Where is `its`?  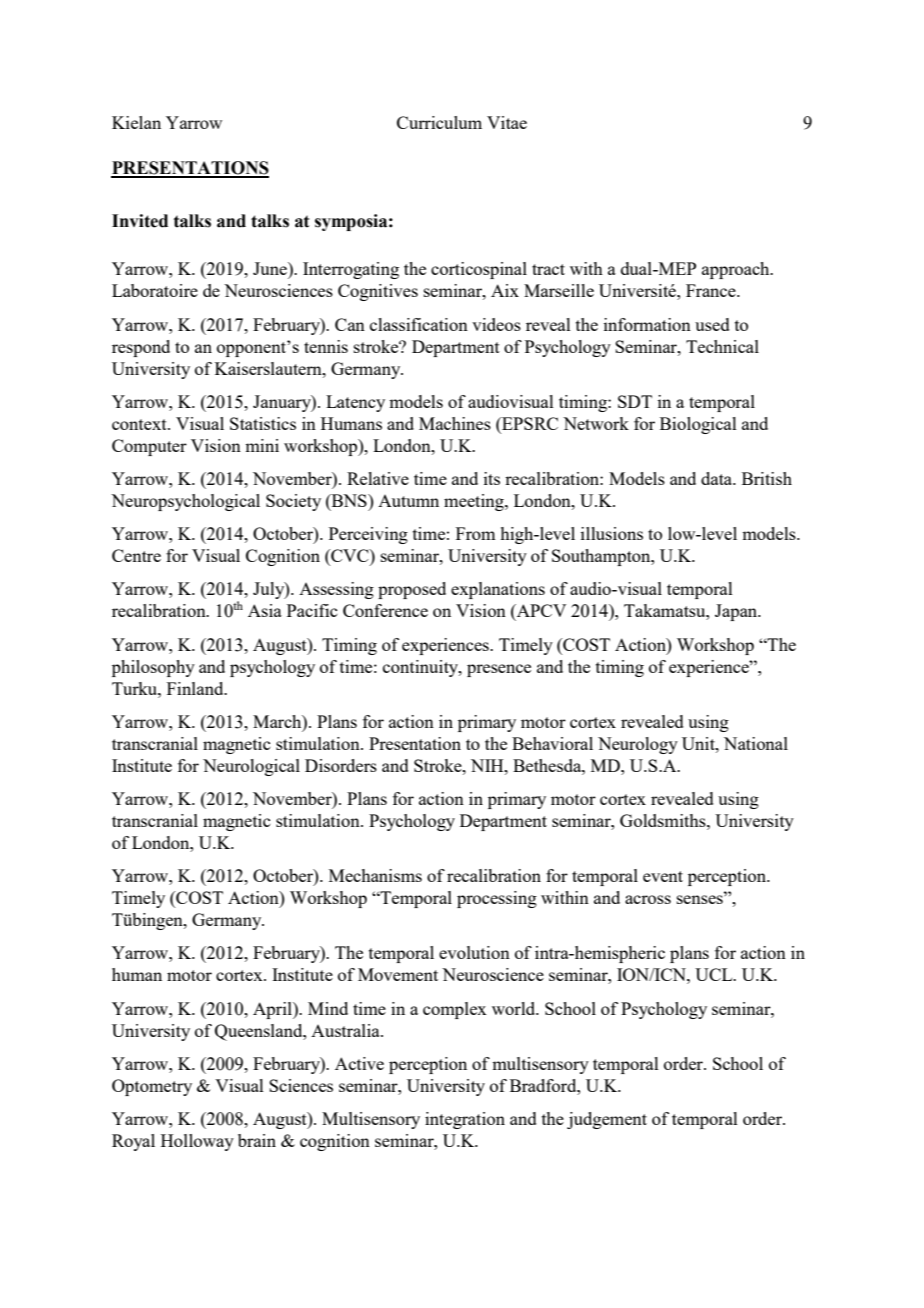 its is located at coordinates (492, 478).
